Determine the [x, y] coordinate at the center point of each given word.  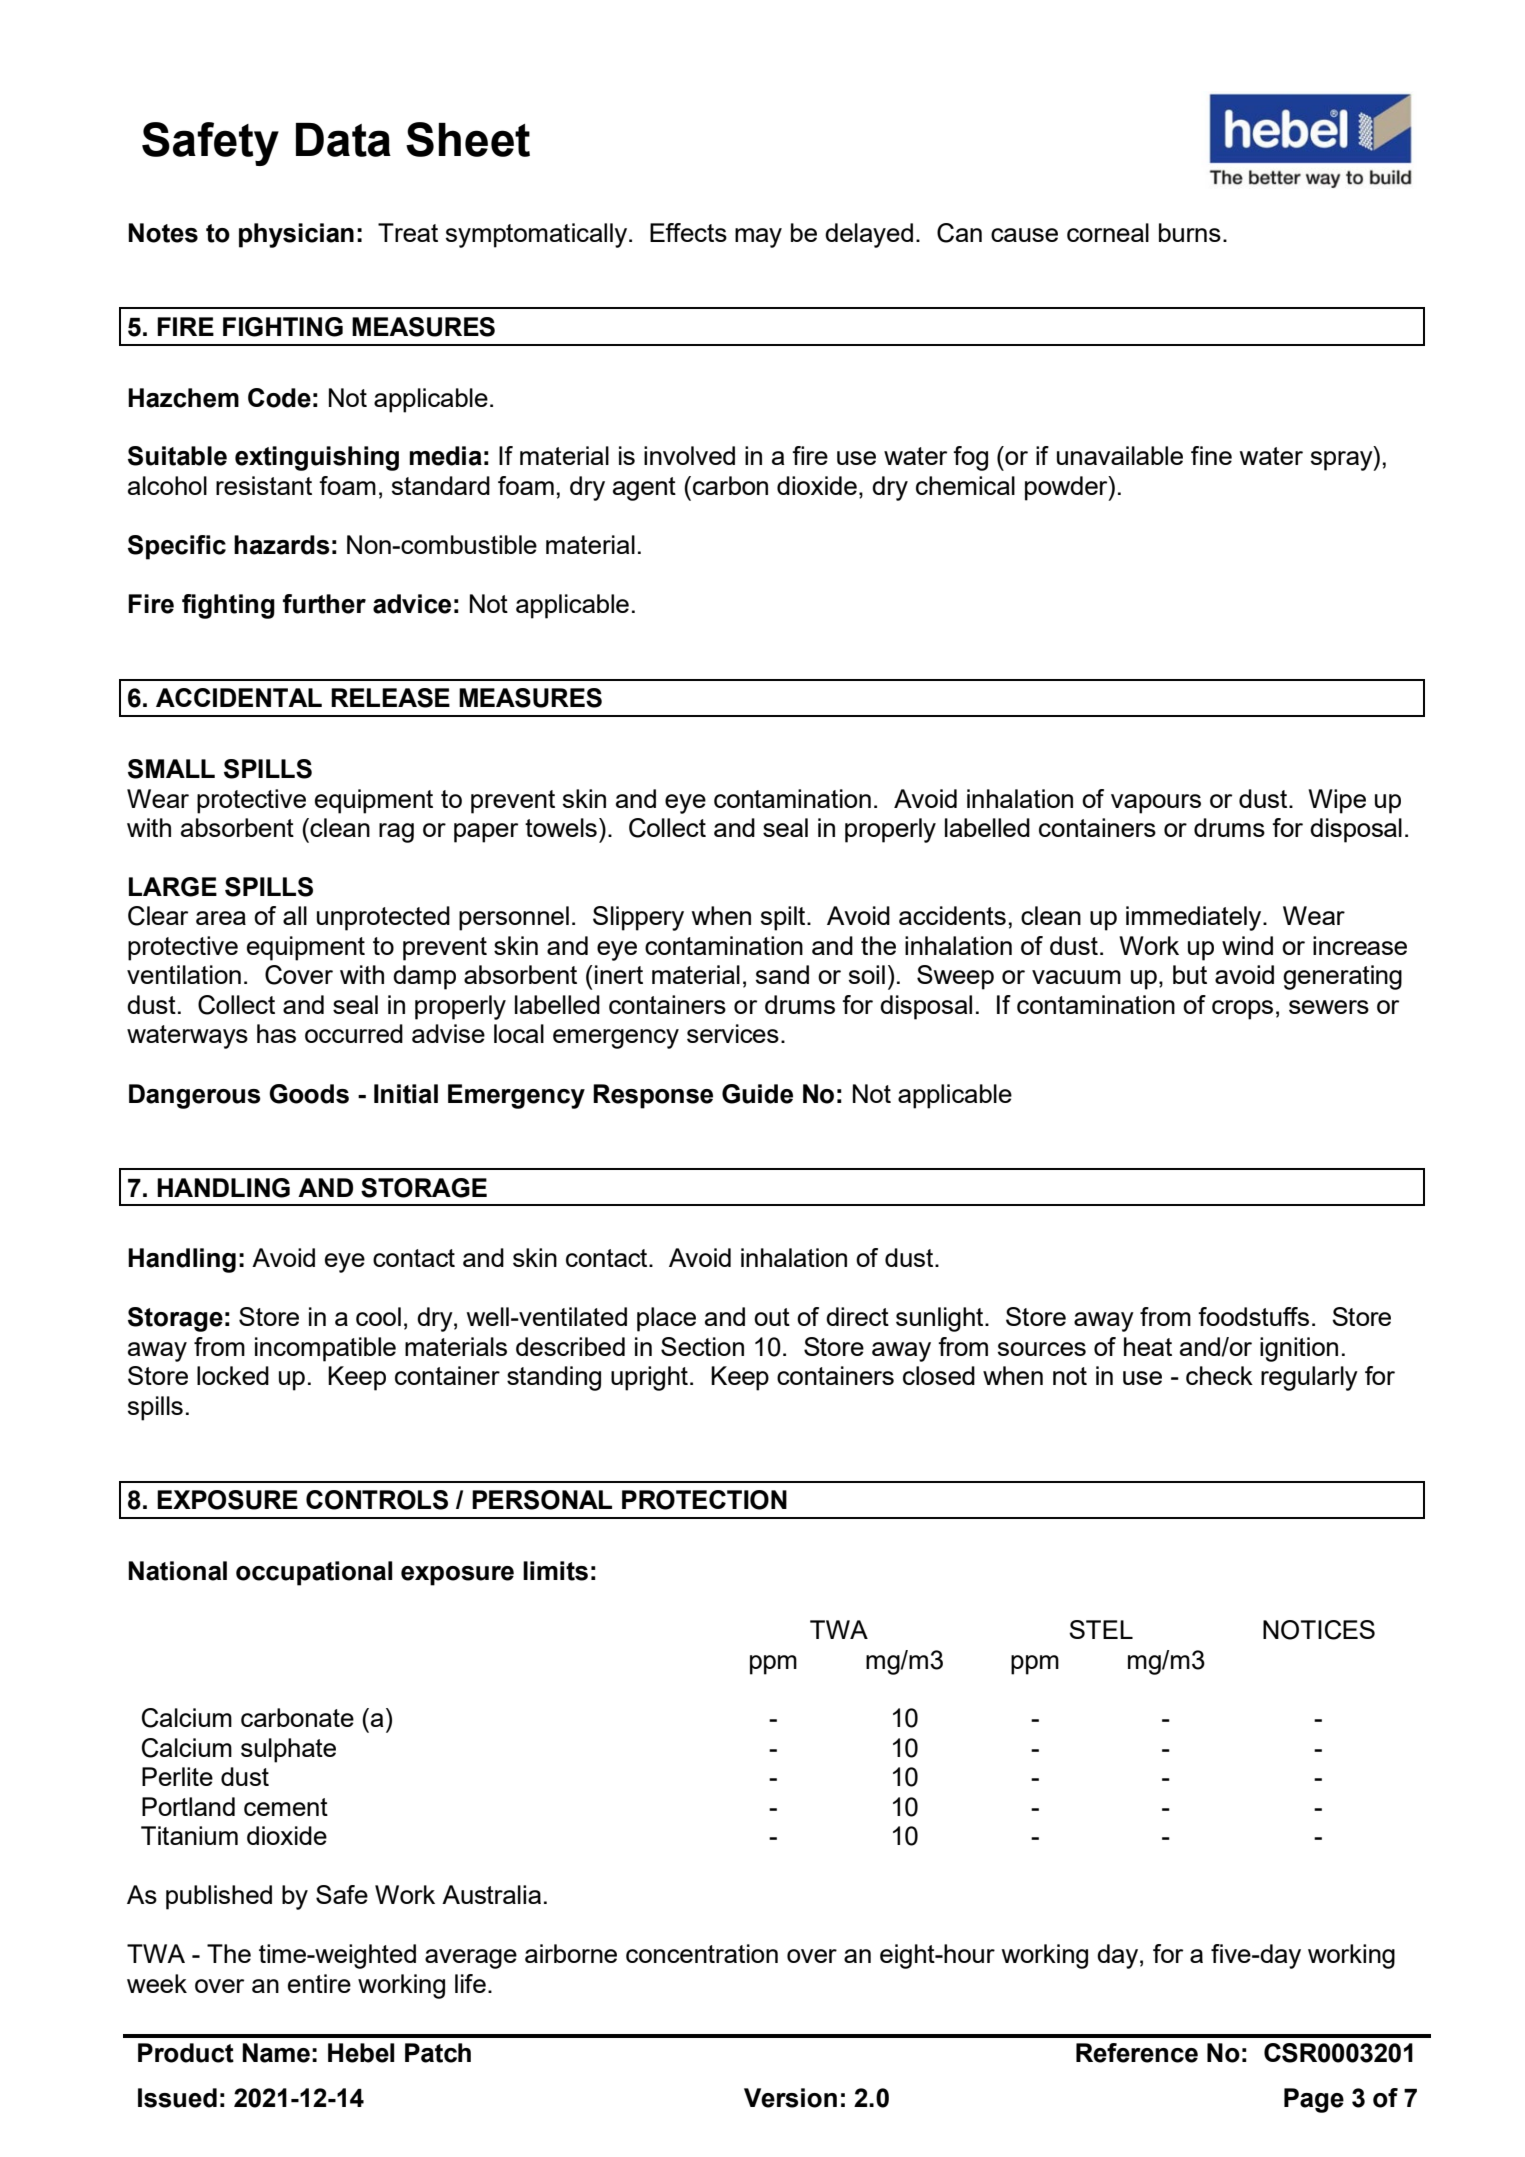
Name [276, 2053]
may [758, 238]
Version [790, 2098]
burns [1190, 232]
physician [296, 235]
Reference [1137, 2053]
